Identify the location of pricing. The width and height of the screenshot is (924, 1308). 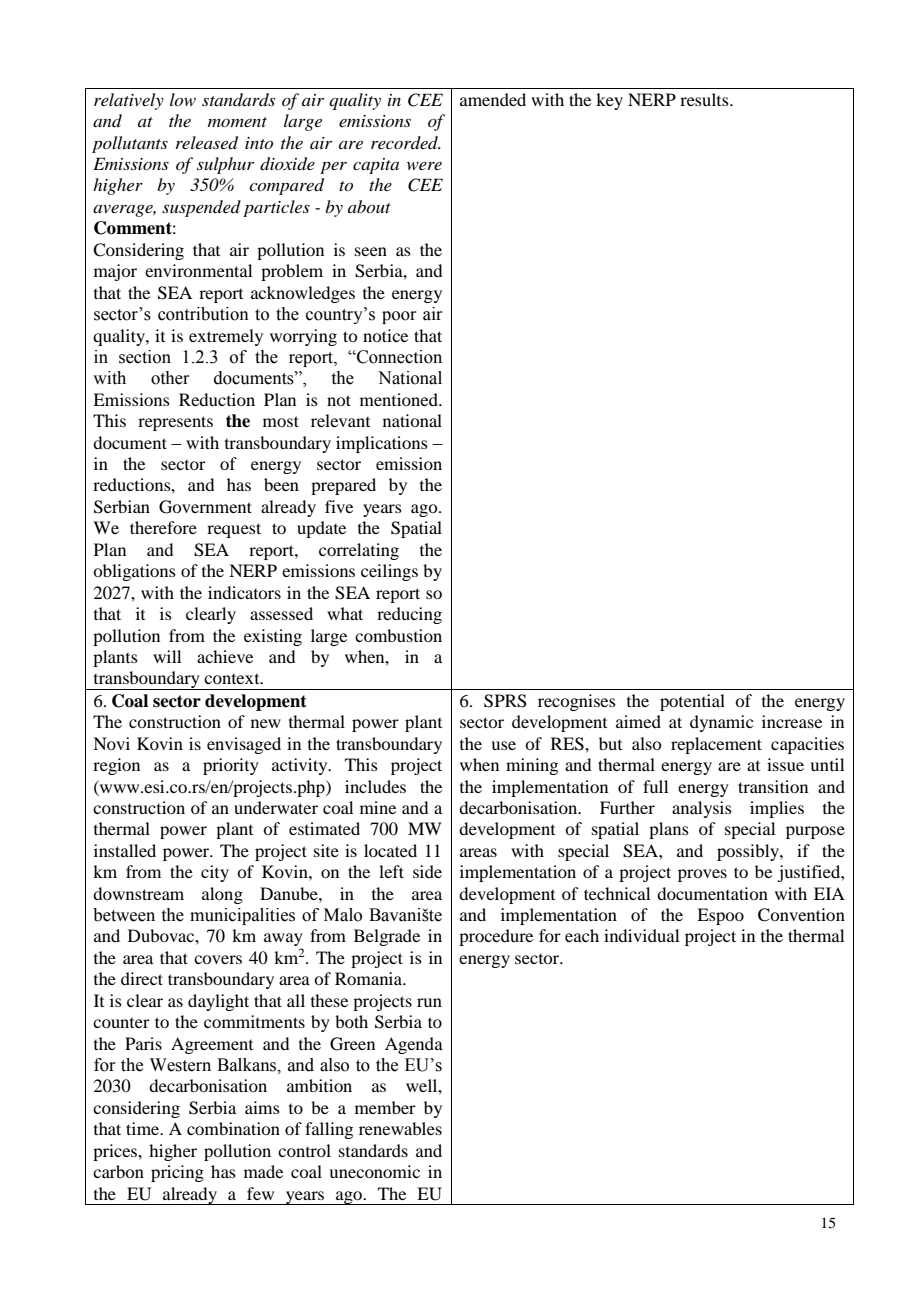
(177, 1173).
